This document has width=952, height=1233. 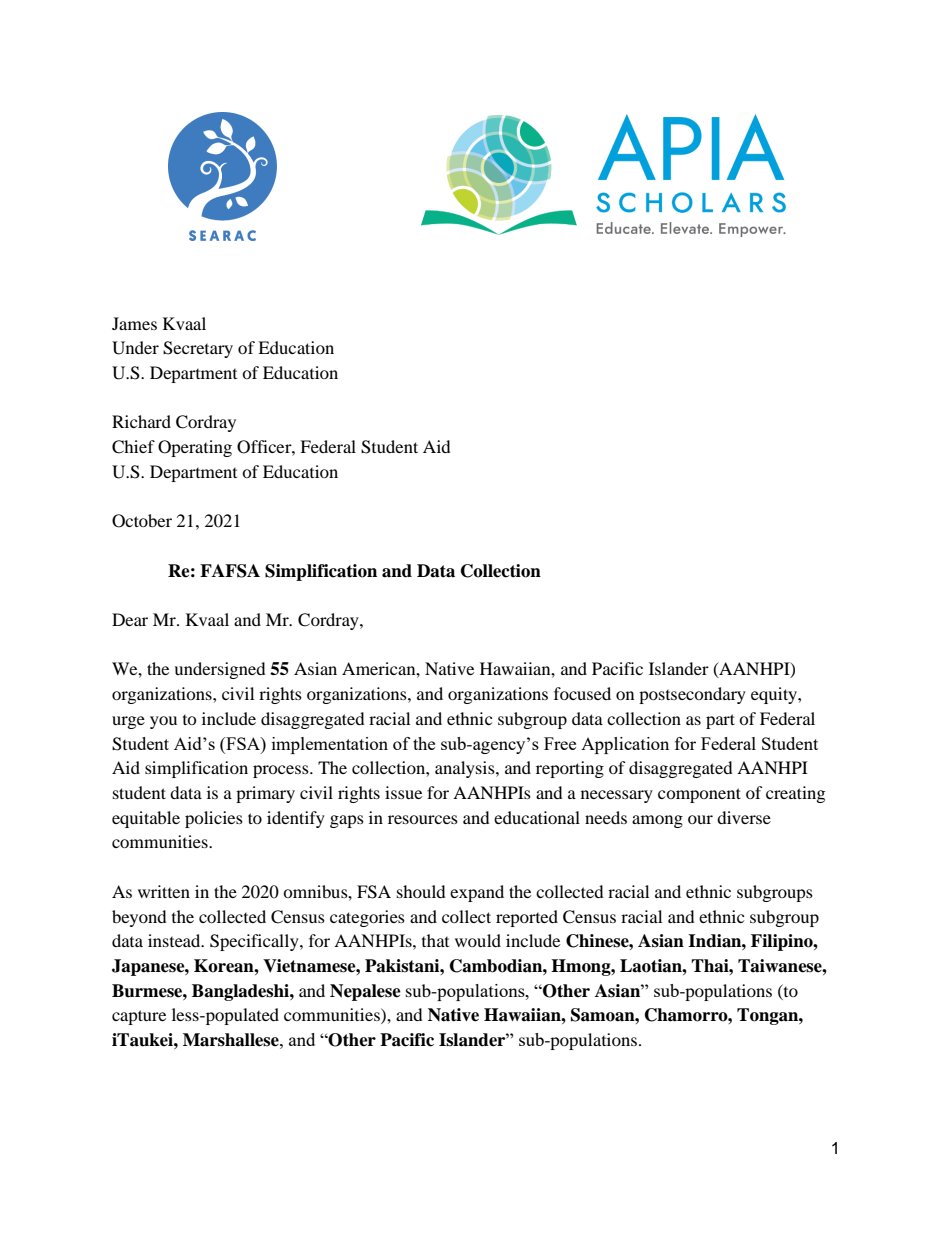 I want to click on James, so click(x=134, y=323).
